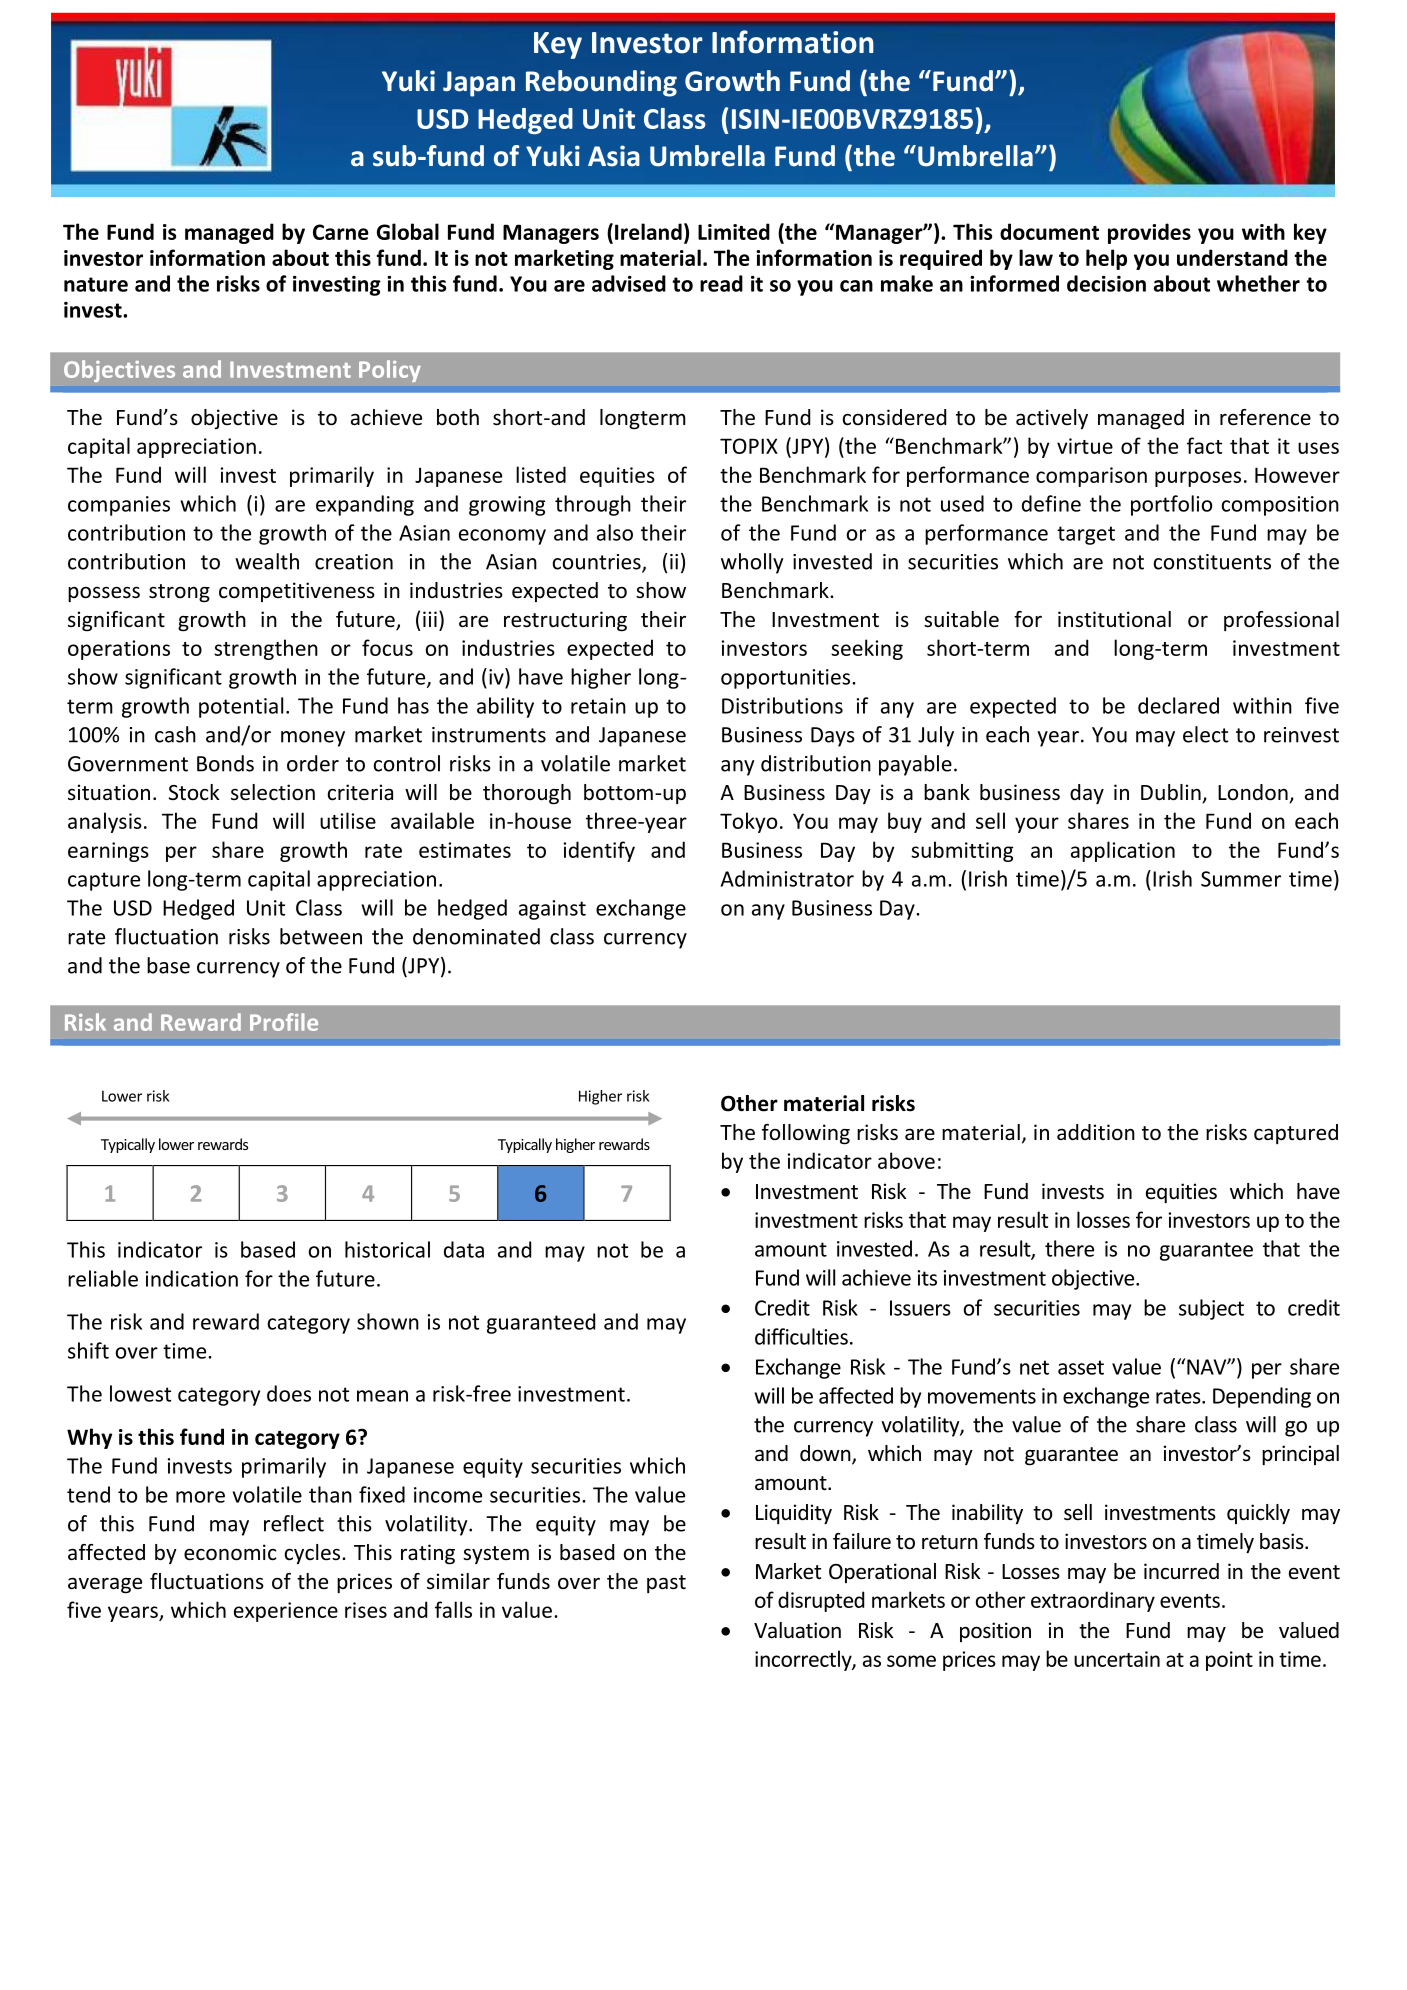  What do you see at coordinates (1181, 1571) in the screenshot?
I see `incurred` at bounding box center [1181, 1571].
